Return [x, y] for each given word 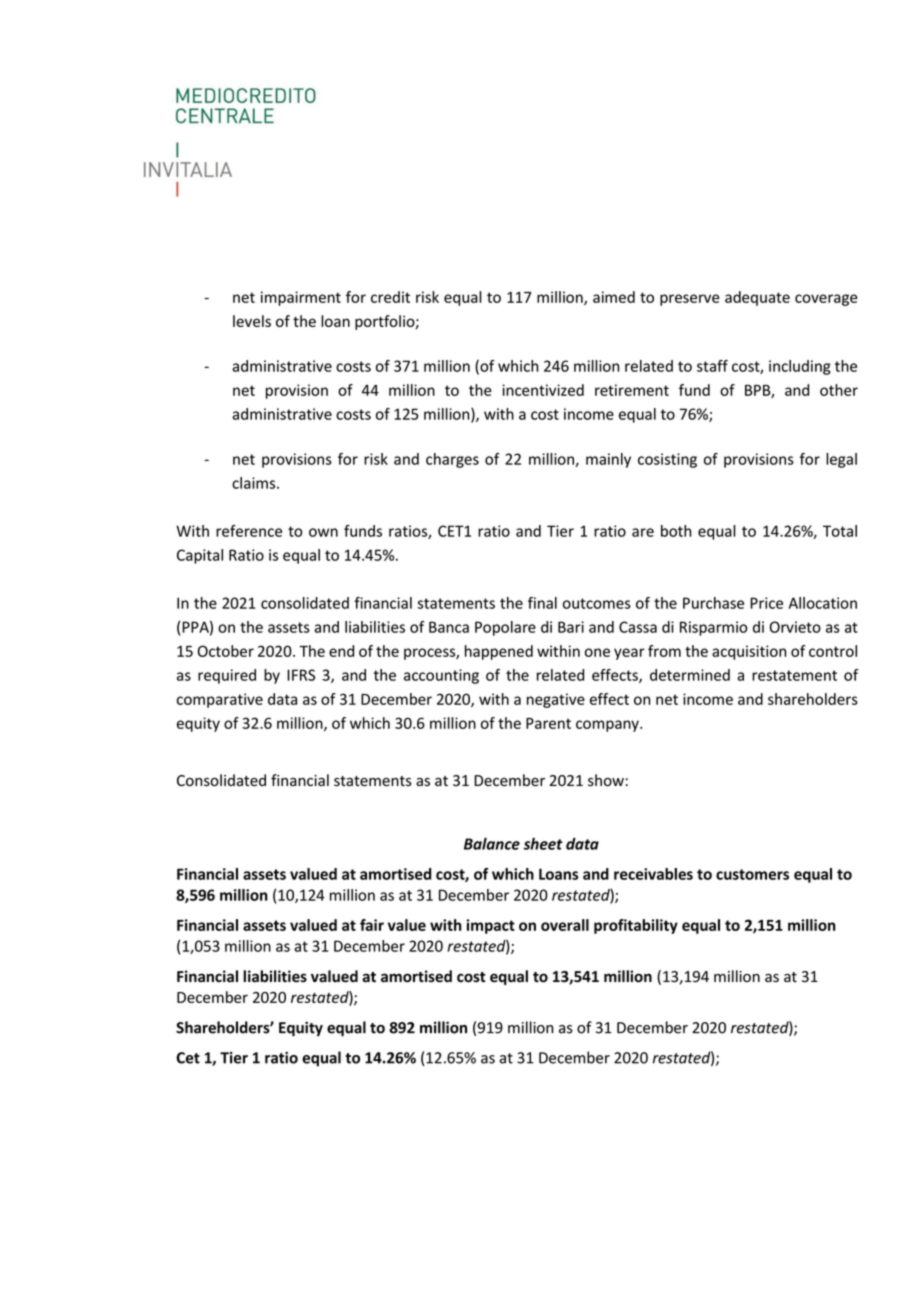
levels [252, 321]
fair [372, 925]
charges [452, 460]
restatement [794, 675]
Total [840, 531]
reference [249, 531]
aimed [614, 297]
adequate [757, 298]
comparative [220, 700]
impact [490, 926]
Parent [548, 723]
